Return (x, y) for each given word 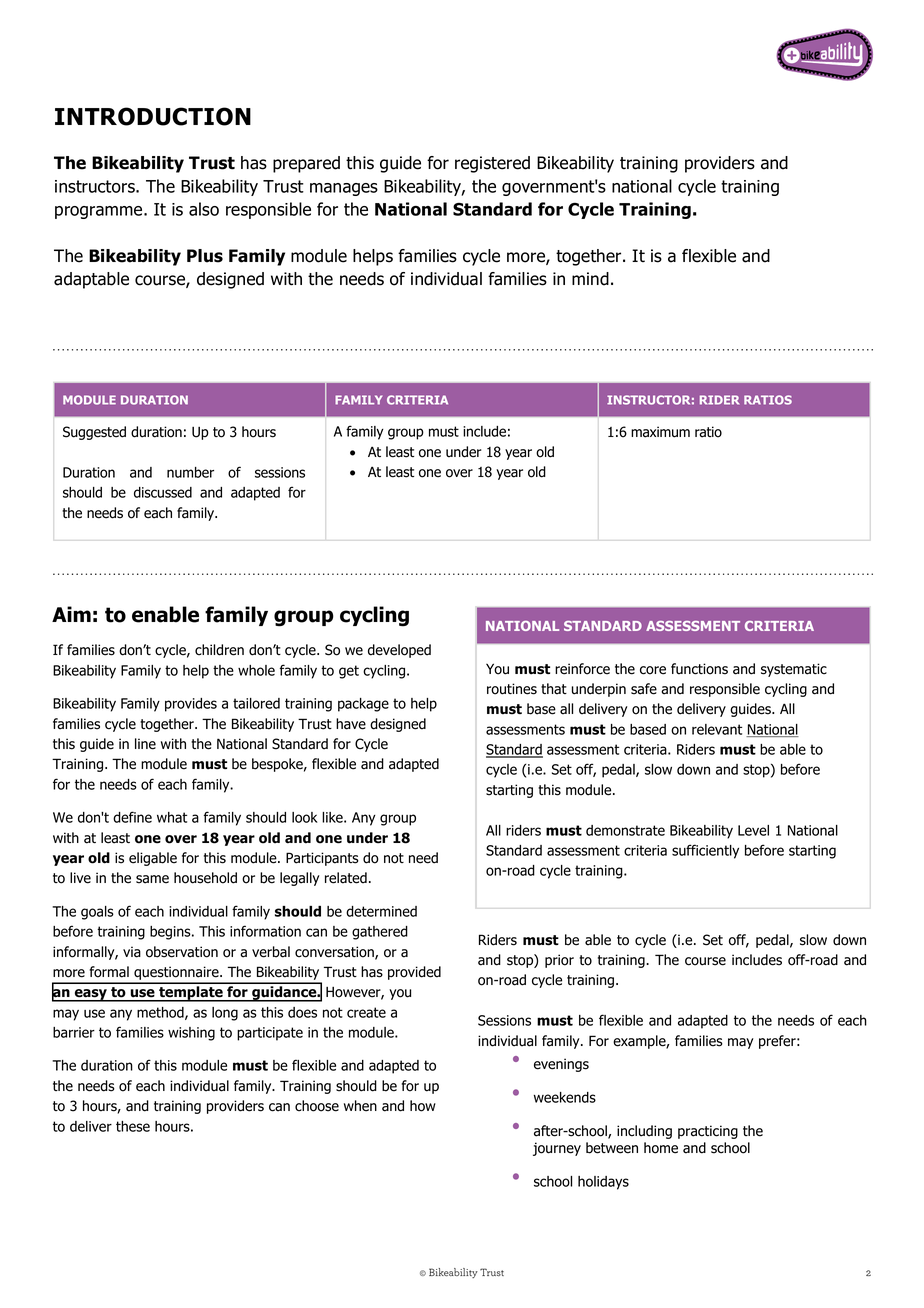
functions (699, 669)
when (360, 1106)
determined (381, 911)
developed (399, 651)
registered (492, 164)
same (152, 879)
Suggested (94, 433)
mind (590, 279)
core (653, 670)
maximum (660, 432)
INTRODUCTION (153, 116)
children (219, 650)
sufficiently (705, 851)
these (133, 1126)
